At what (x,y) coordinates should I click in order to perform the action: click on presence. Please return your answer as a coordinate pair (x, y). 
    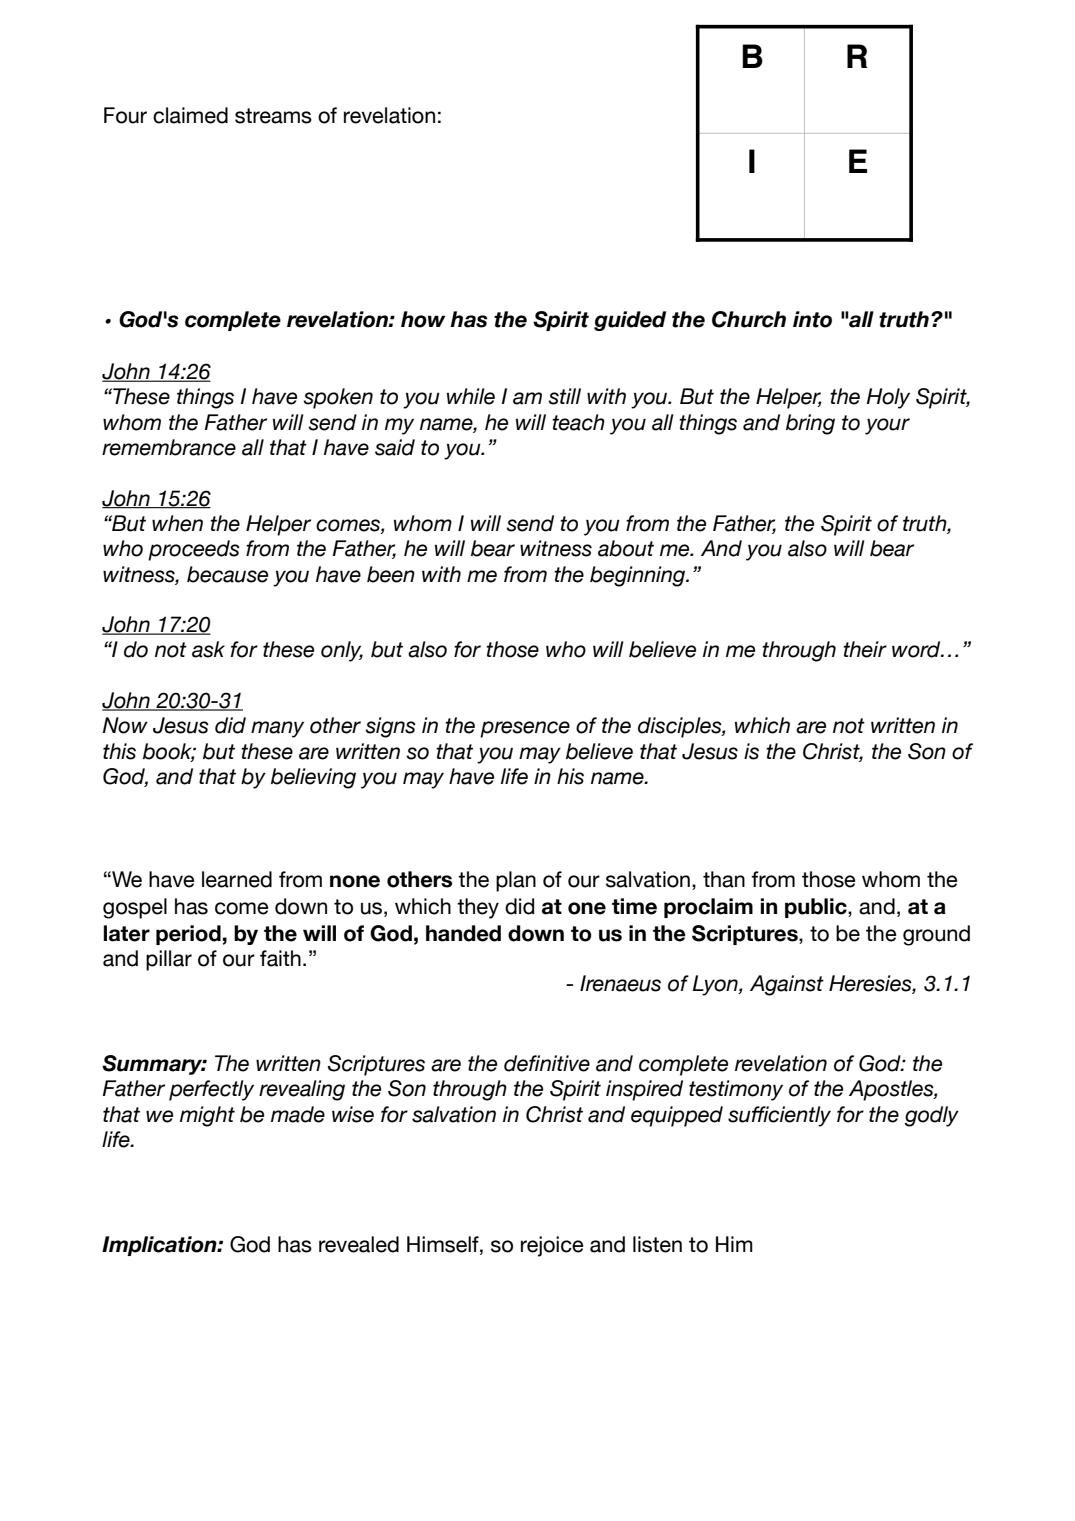
    Looking at the image, I should click on (525, 729).
